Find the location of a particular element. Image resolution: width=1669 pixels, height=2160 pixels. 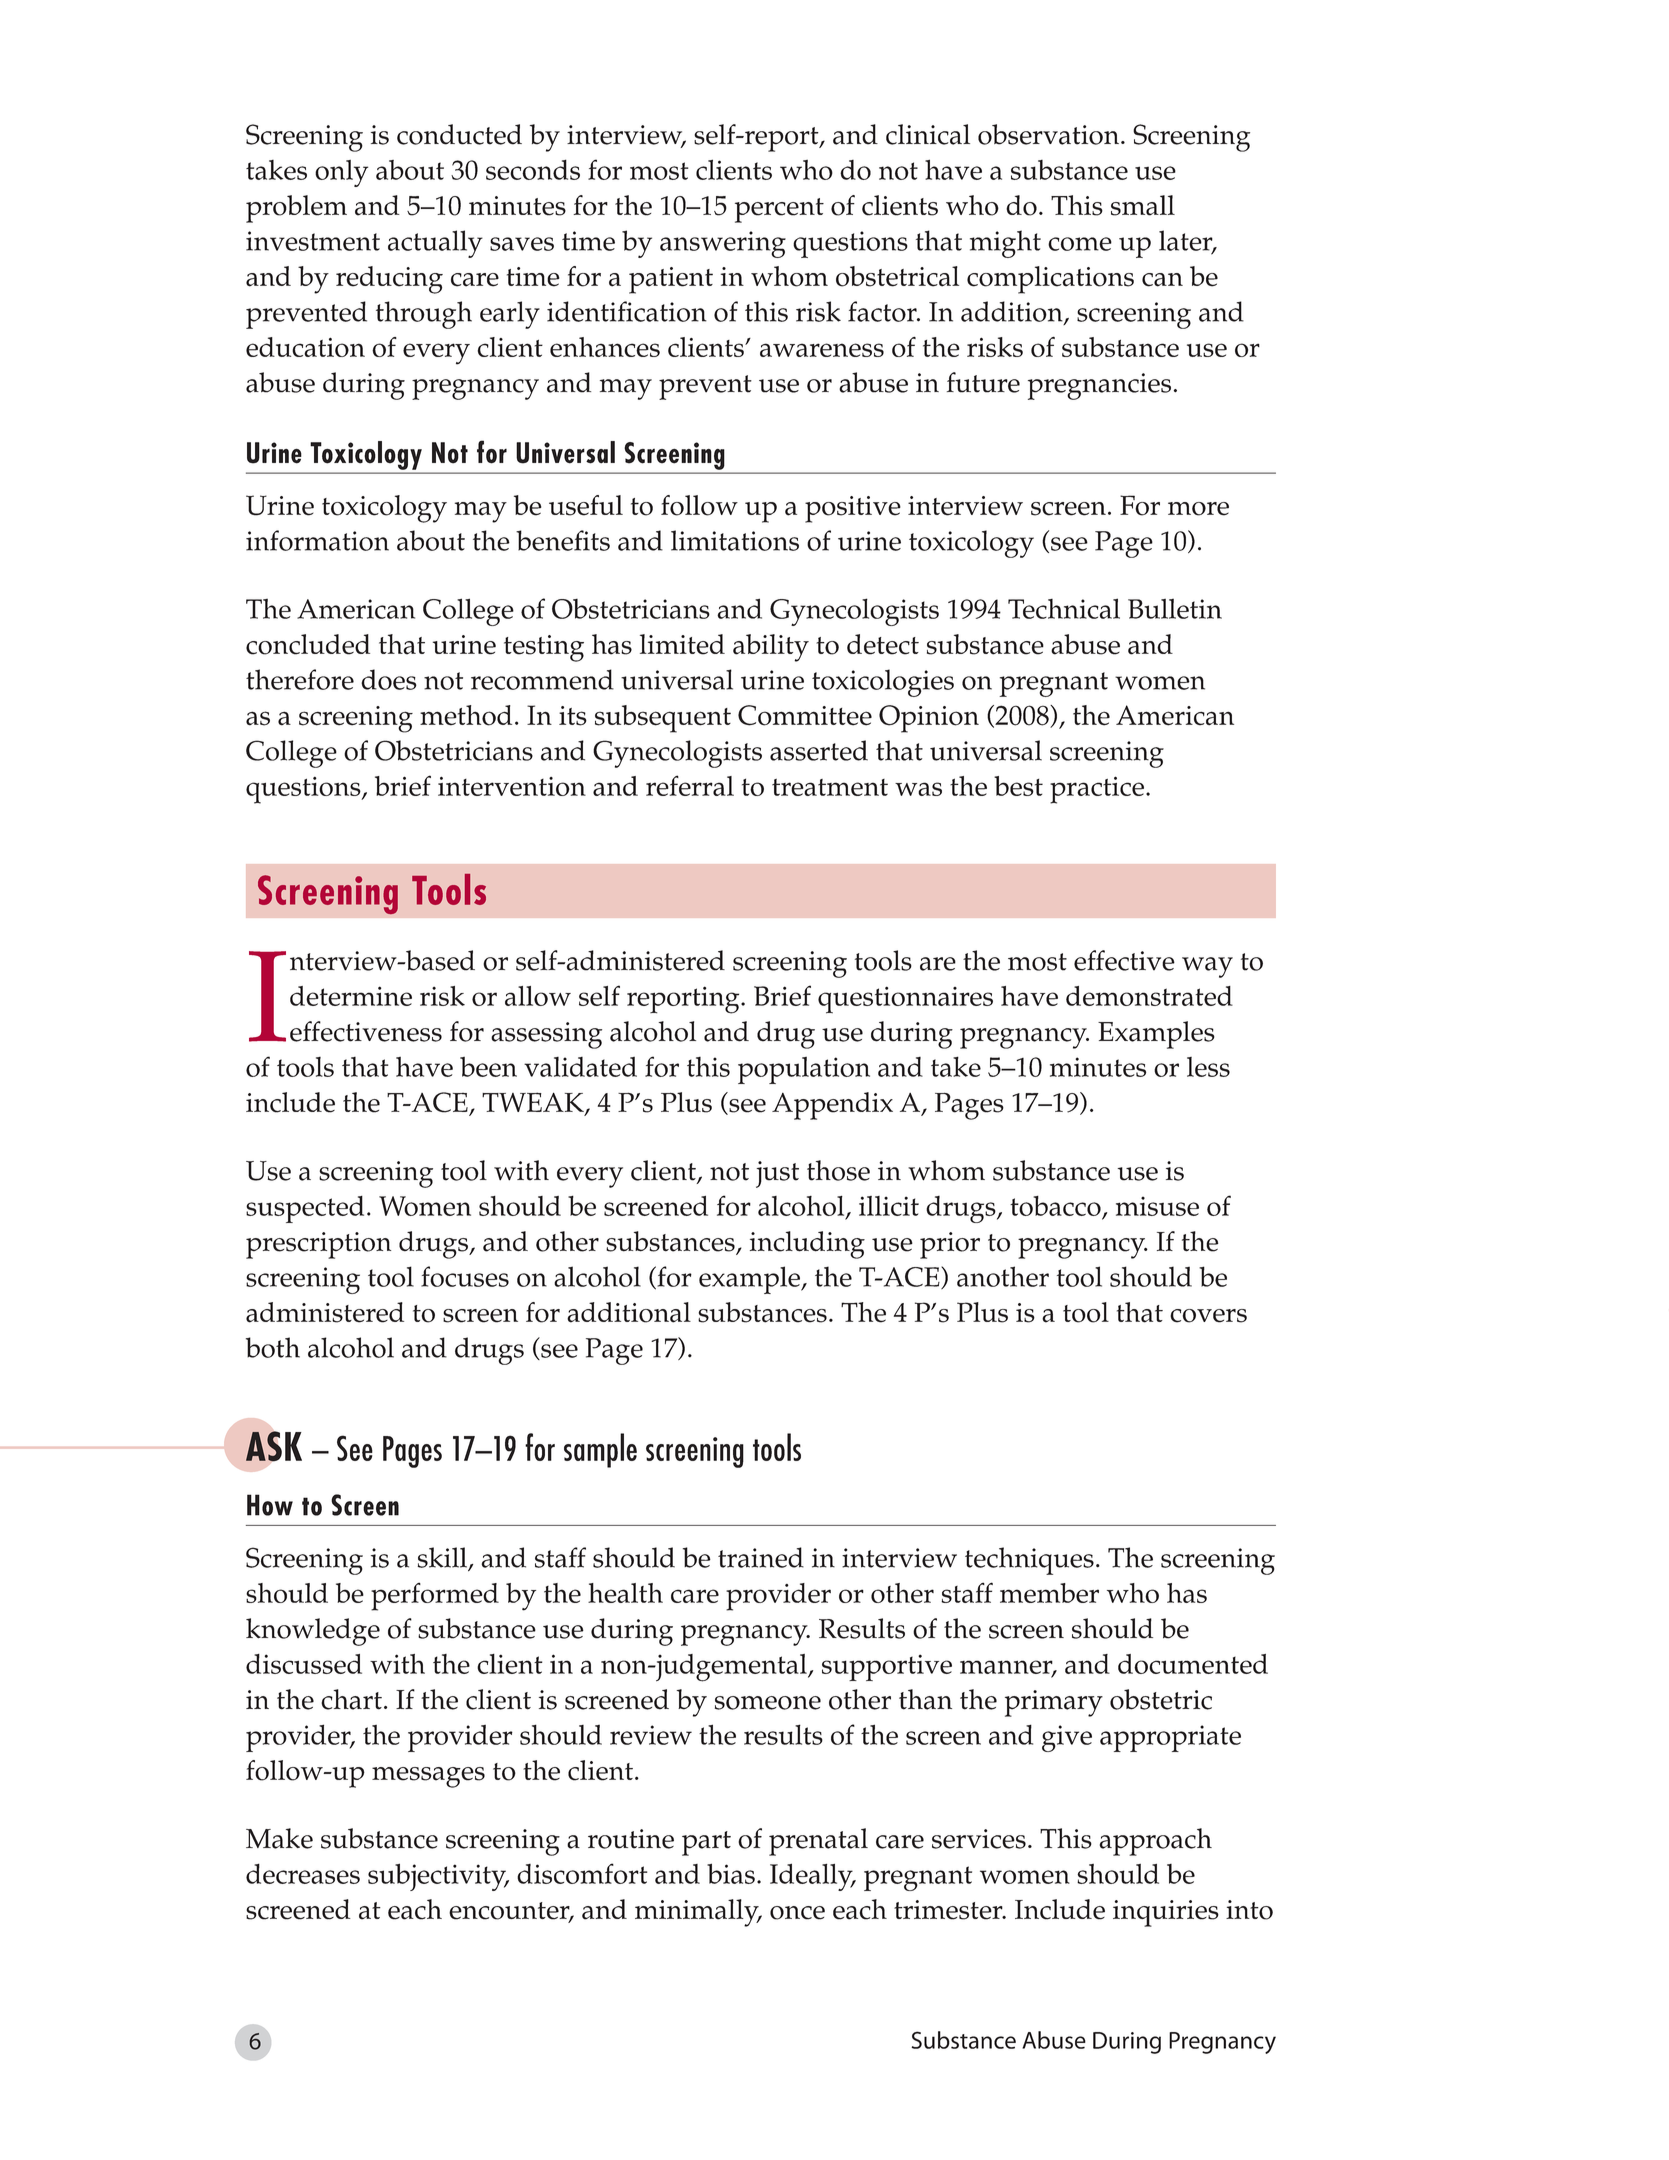

determine is located at coordinates (351, 996).
